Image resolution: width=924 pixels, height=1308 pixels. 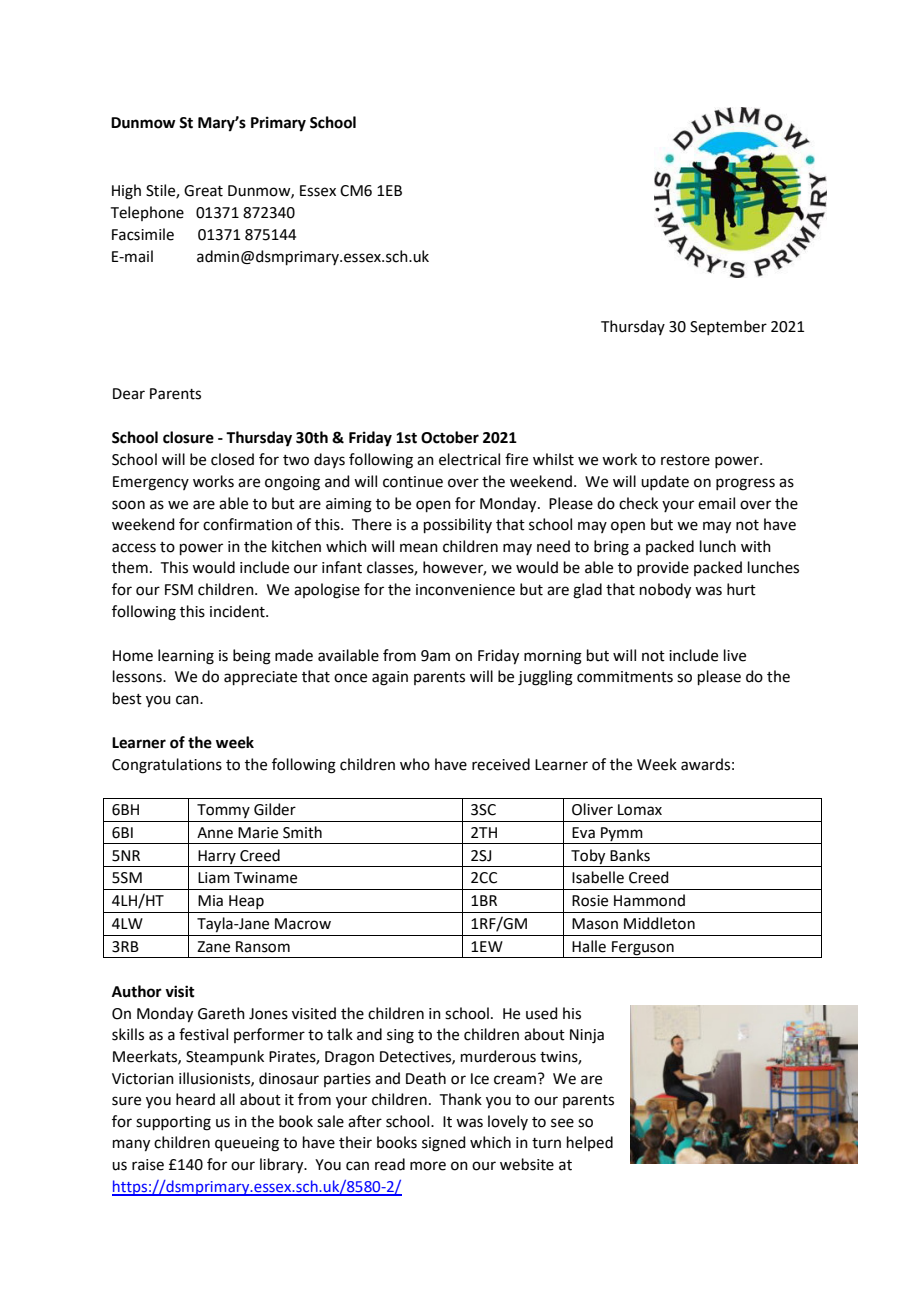 I want to click on FSM, so click(x=179, y=590).
